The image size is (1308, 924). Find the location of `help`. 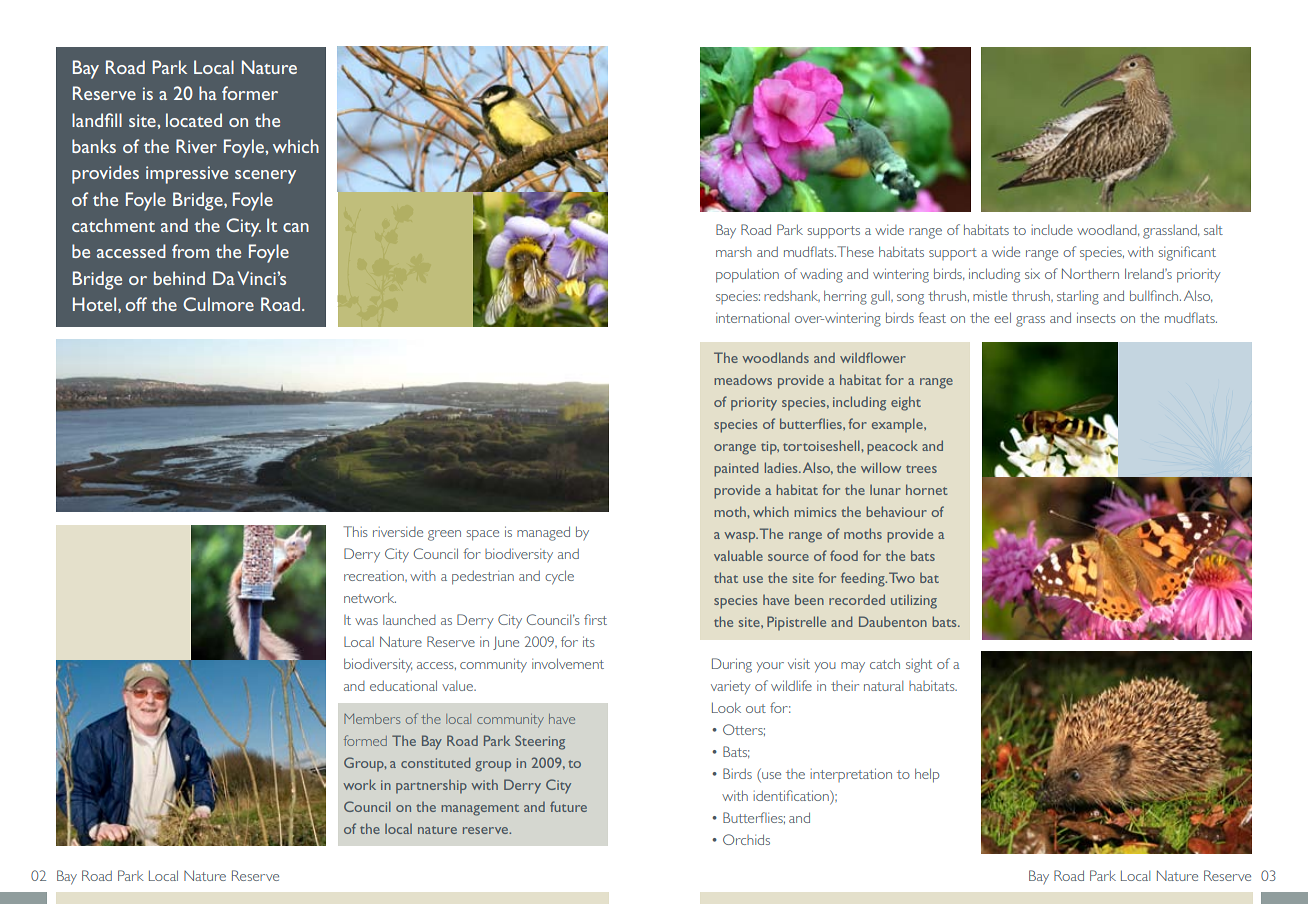

help is located at coordinates (927, 775).
